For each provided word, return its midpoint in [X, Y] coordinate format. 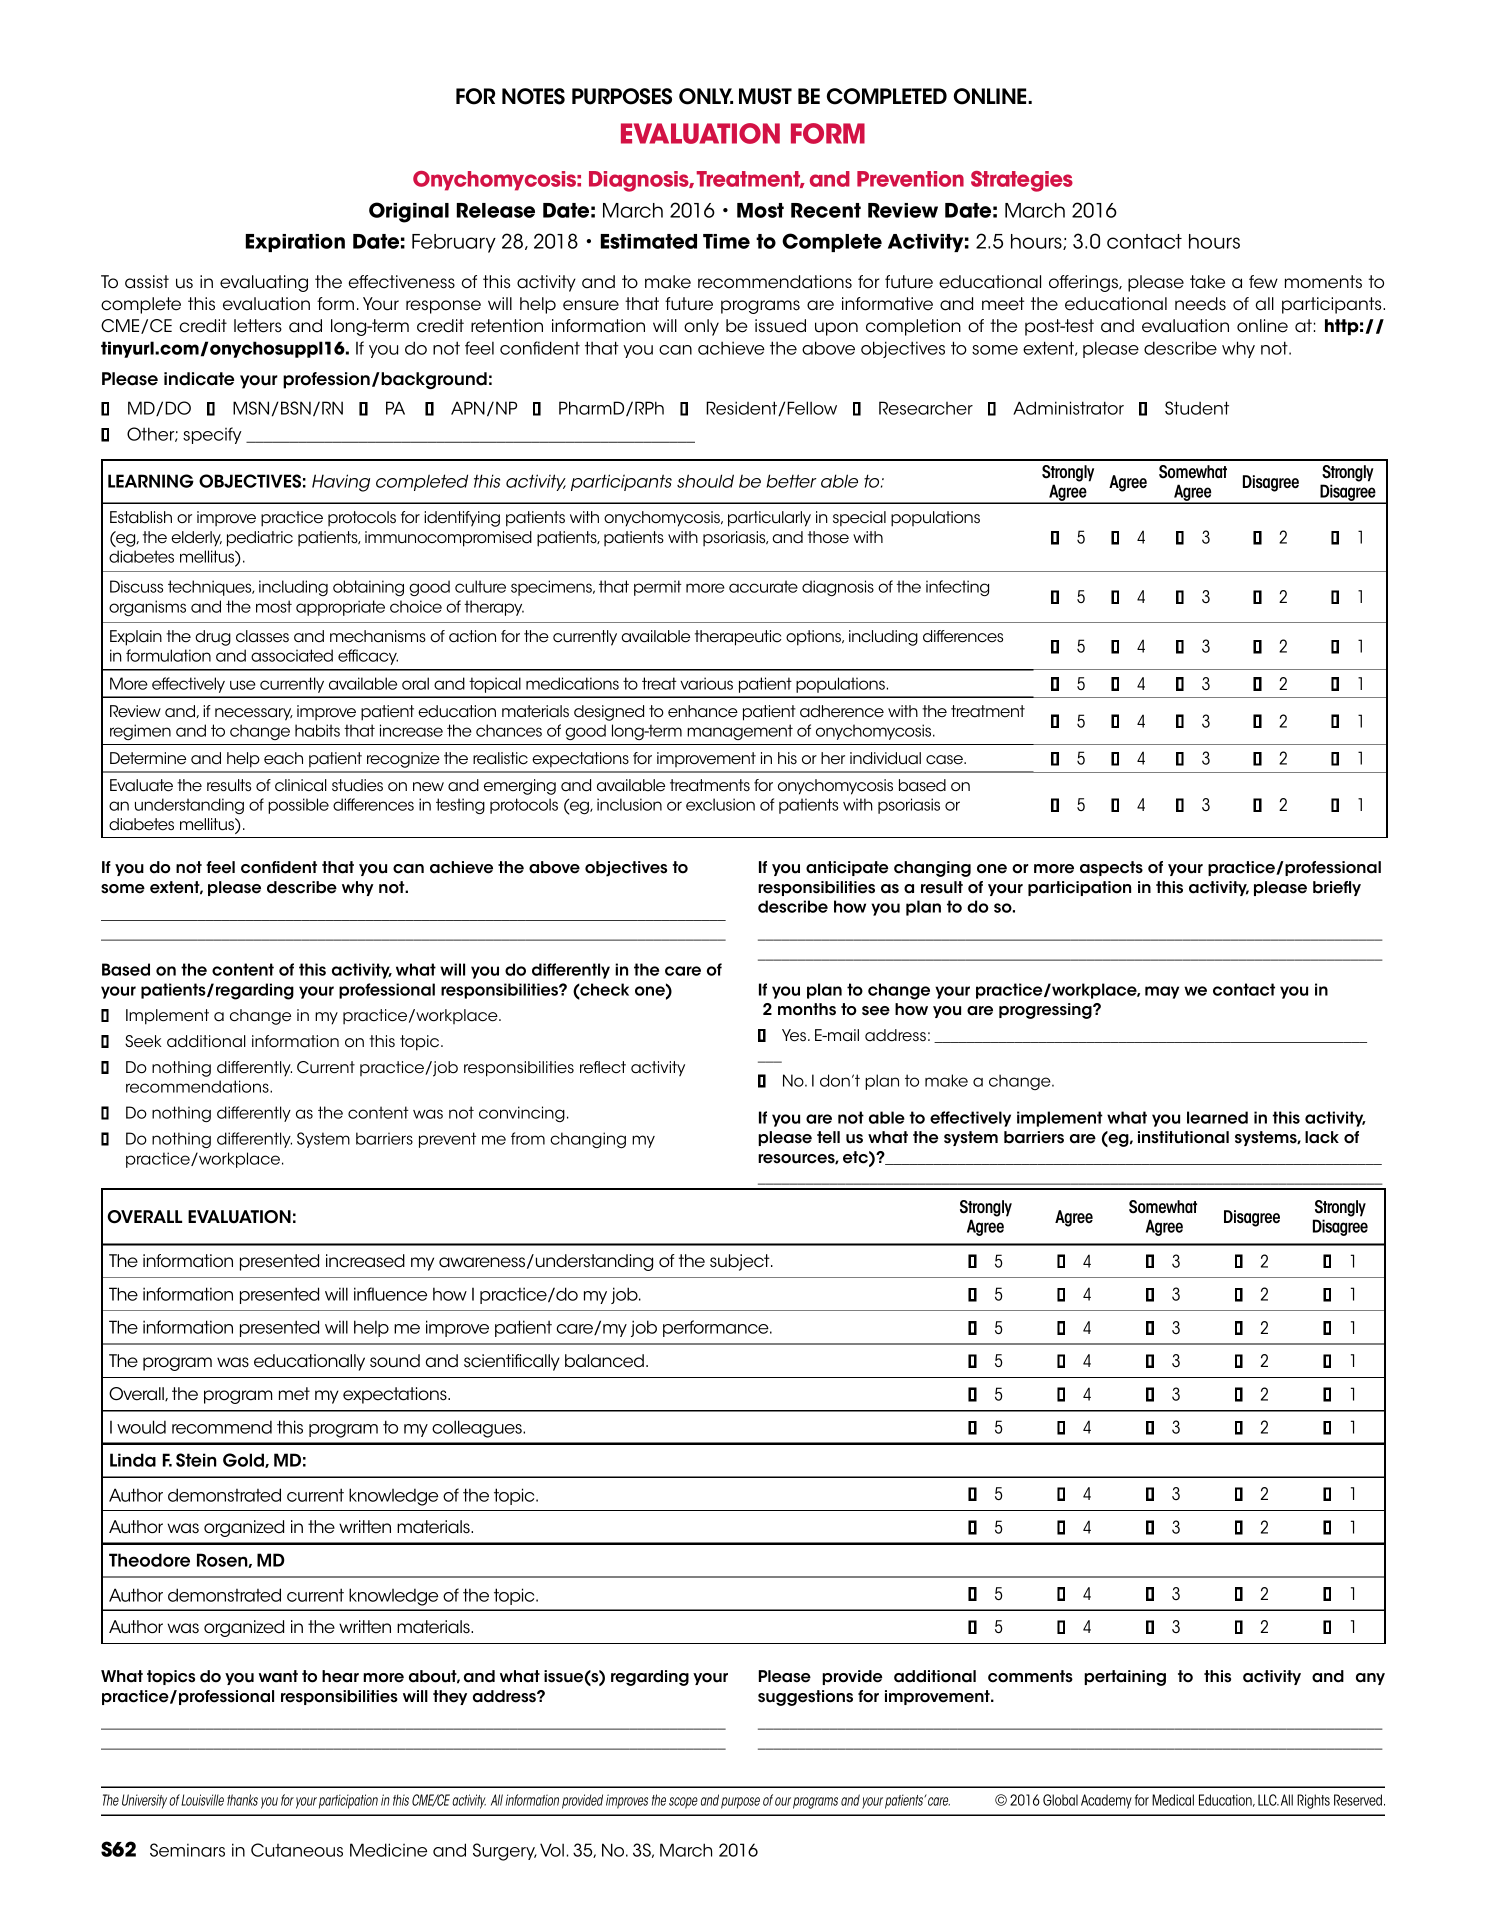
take [1207, 282]
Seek [143, 1041]
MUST [765, 96]
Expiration [295, 243]
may [1162, 992]
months [807, 1009]
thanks [242, 1800]
